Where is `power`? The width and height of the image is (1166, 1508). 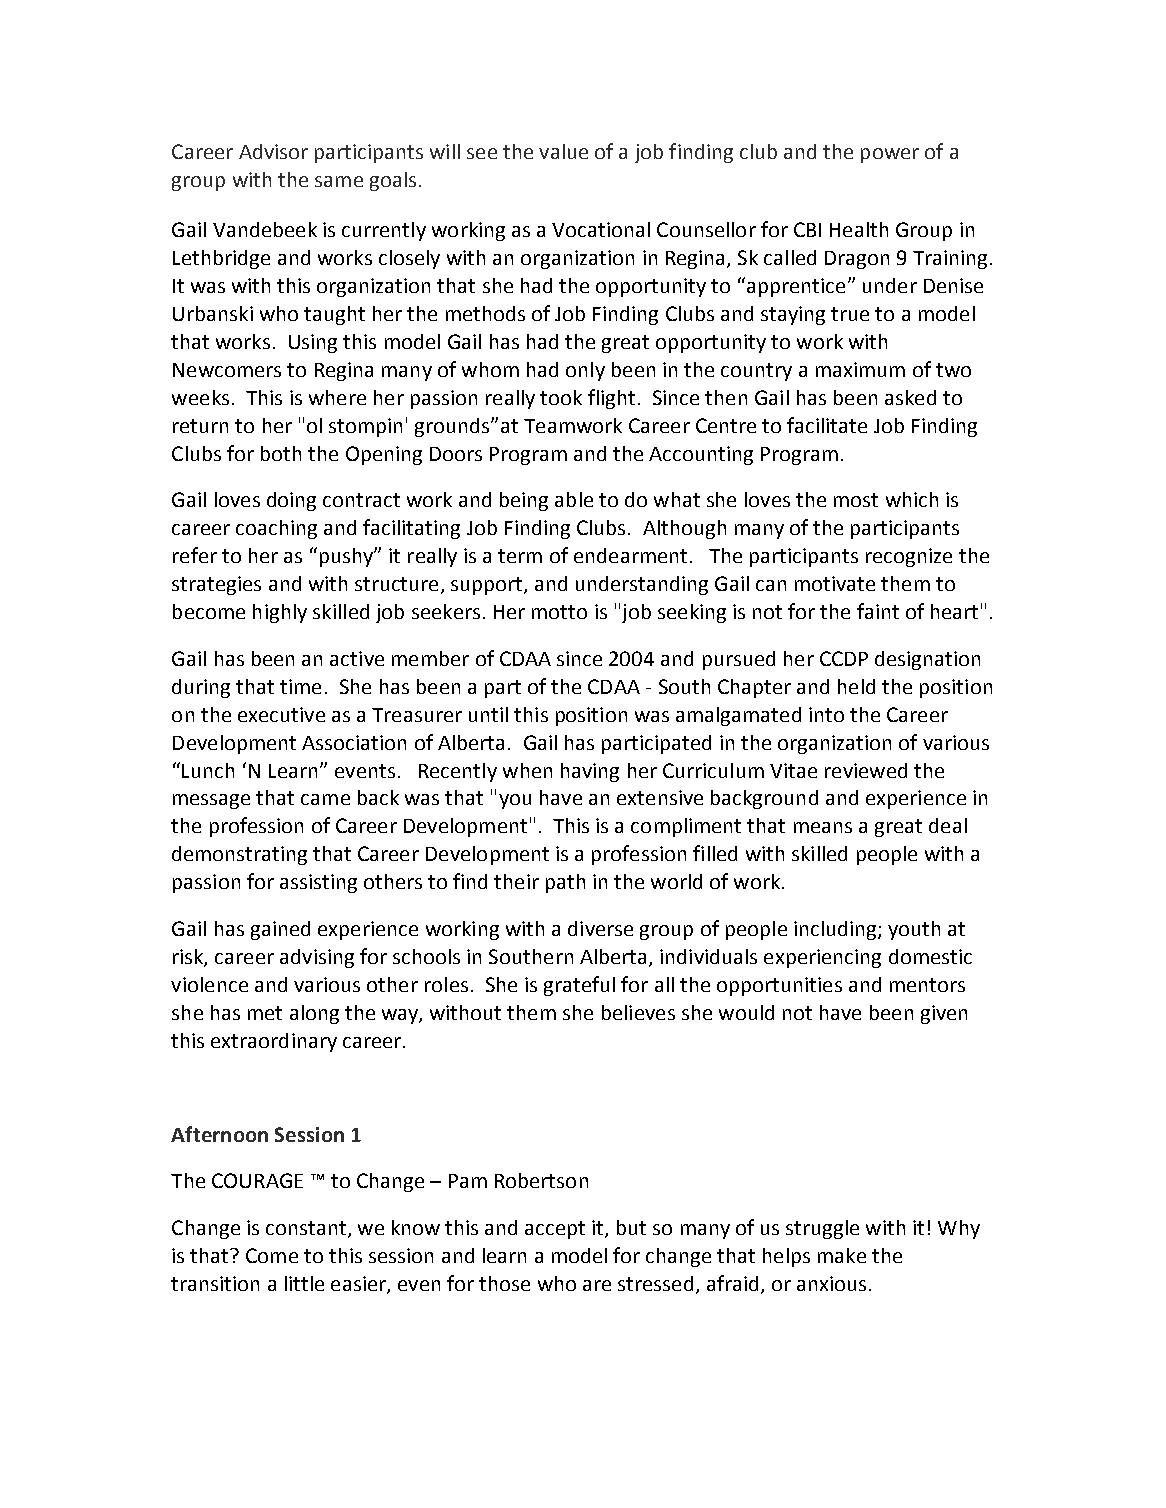
power is located at coordinates (890, 155).
